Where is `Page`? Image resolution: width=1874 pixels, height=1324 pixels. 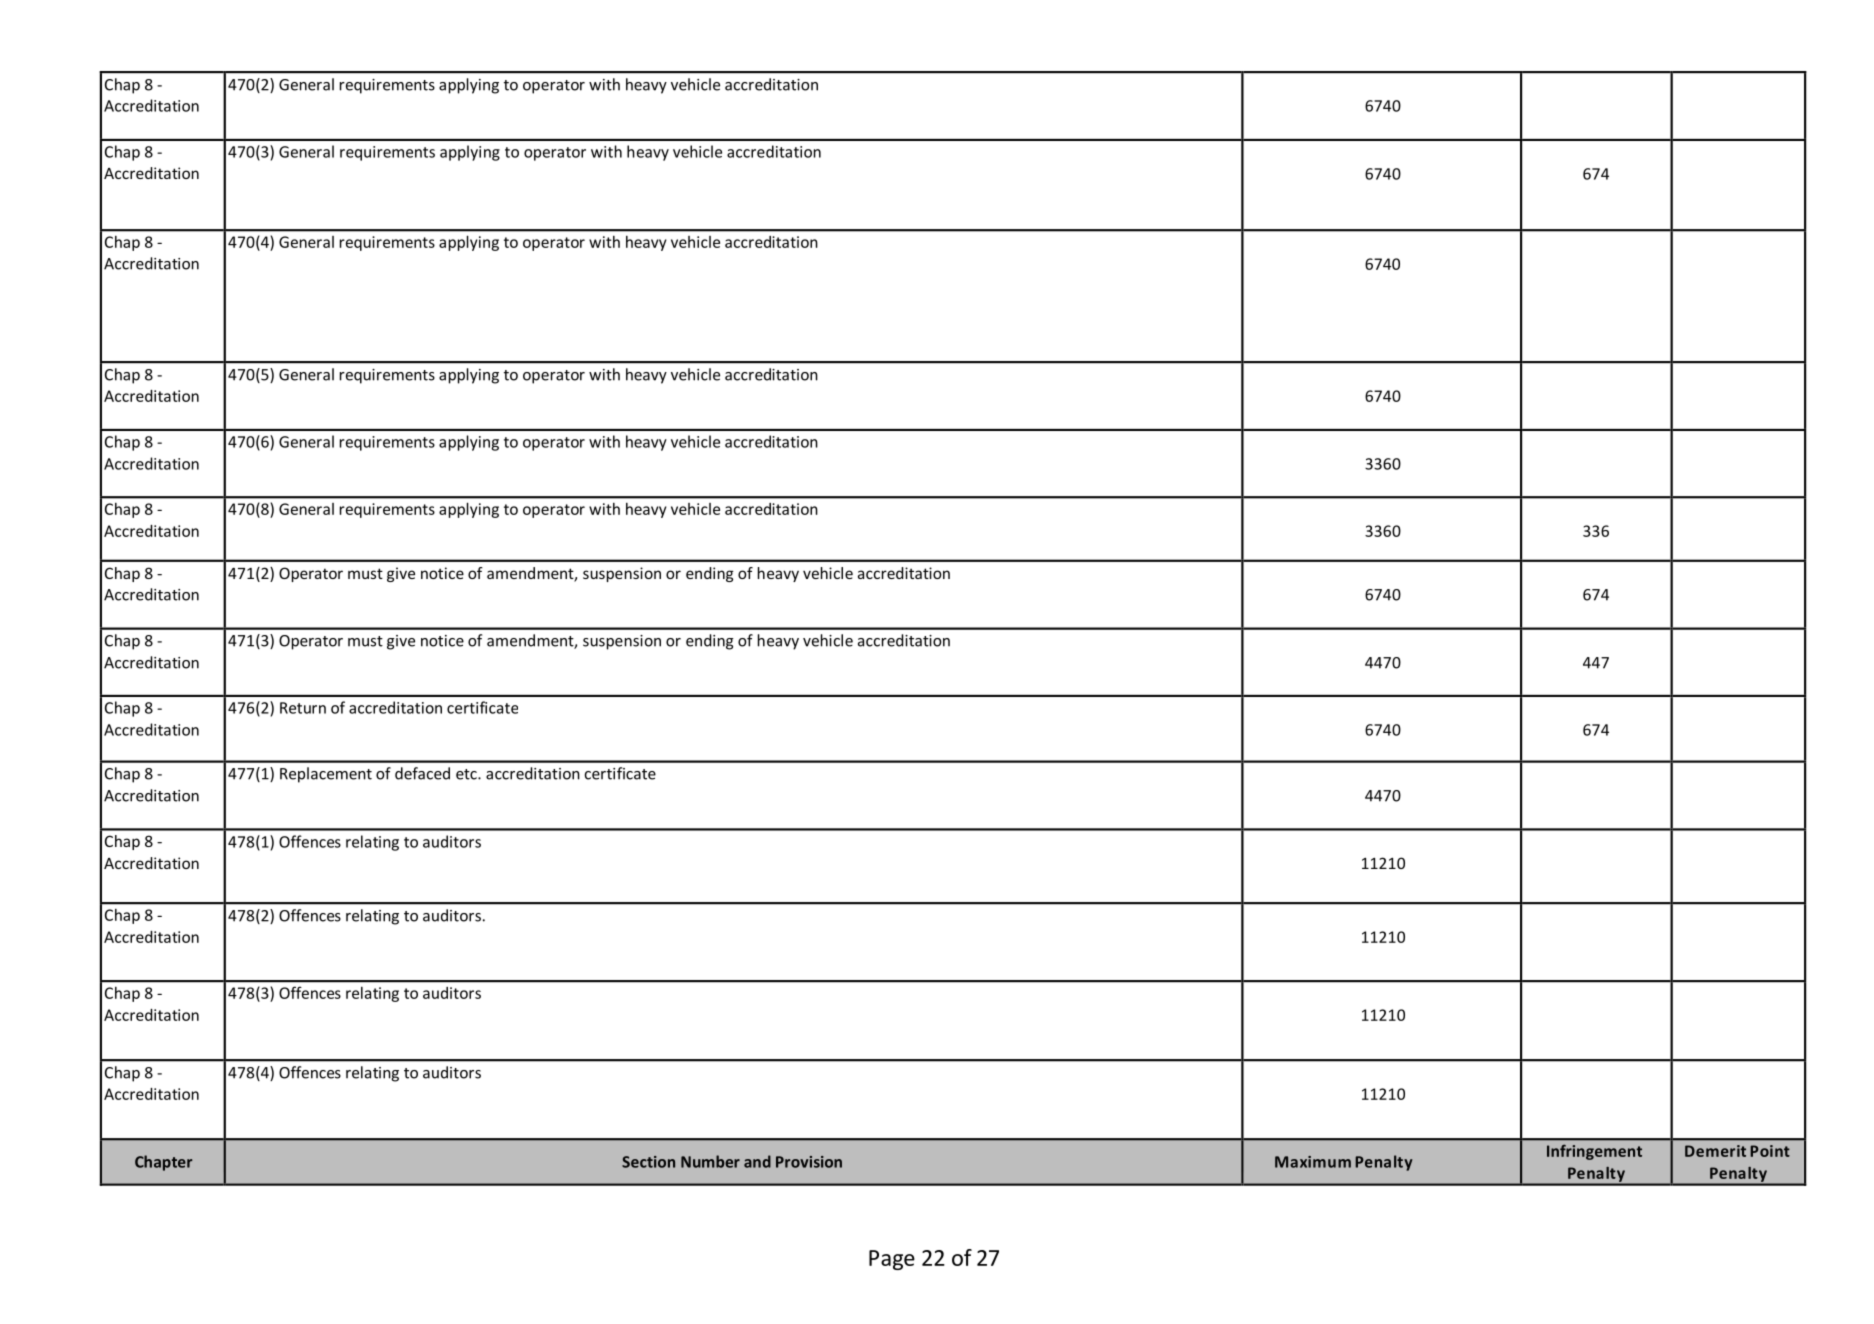 Page is located at coordinates (892, 1260).
